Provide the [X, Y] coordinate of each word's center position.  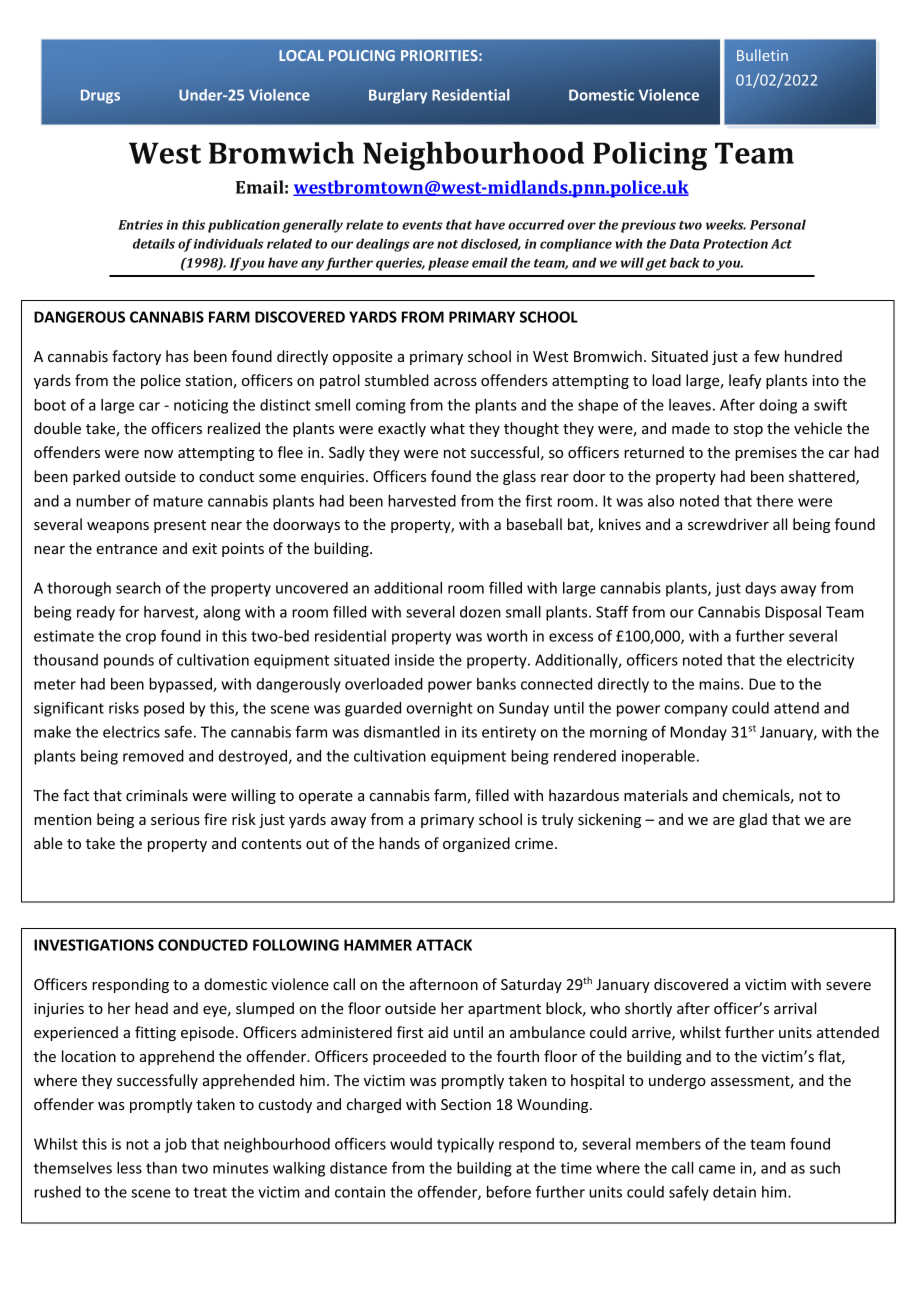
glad [753, 820]
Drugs [100, 96]
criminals [157, 795]
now [158, 454]
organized [476, 844]
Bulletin [762, 55]
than [161, 1168]
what [447, 428]
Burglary [398, 96]
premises [766, 454]
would [411, 1144]
